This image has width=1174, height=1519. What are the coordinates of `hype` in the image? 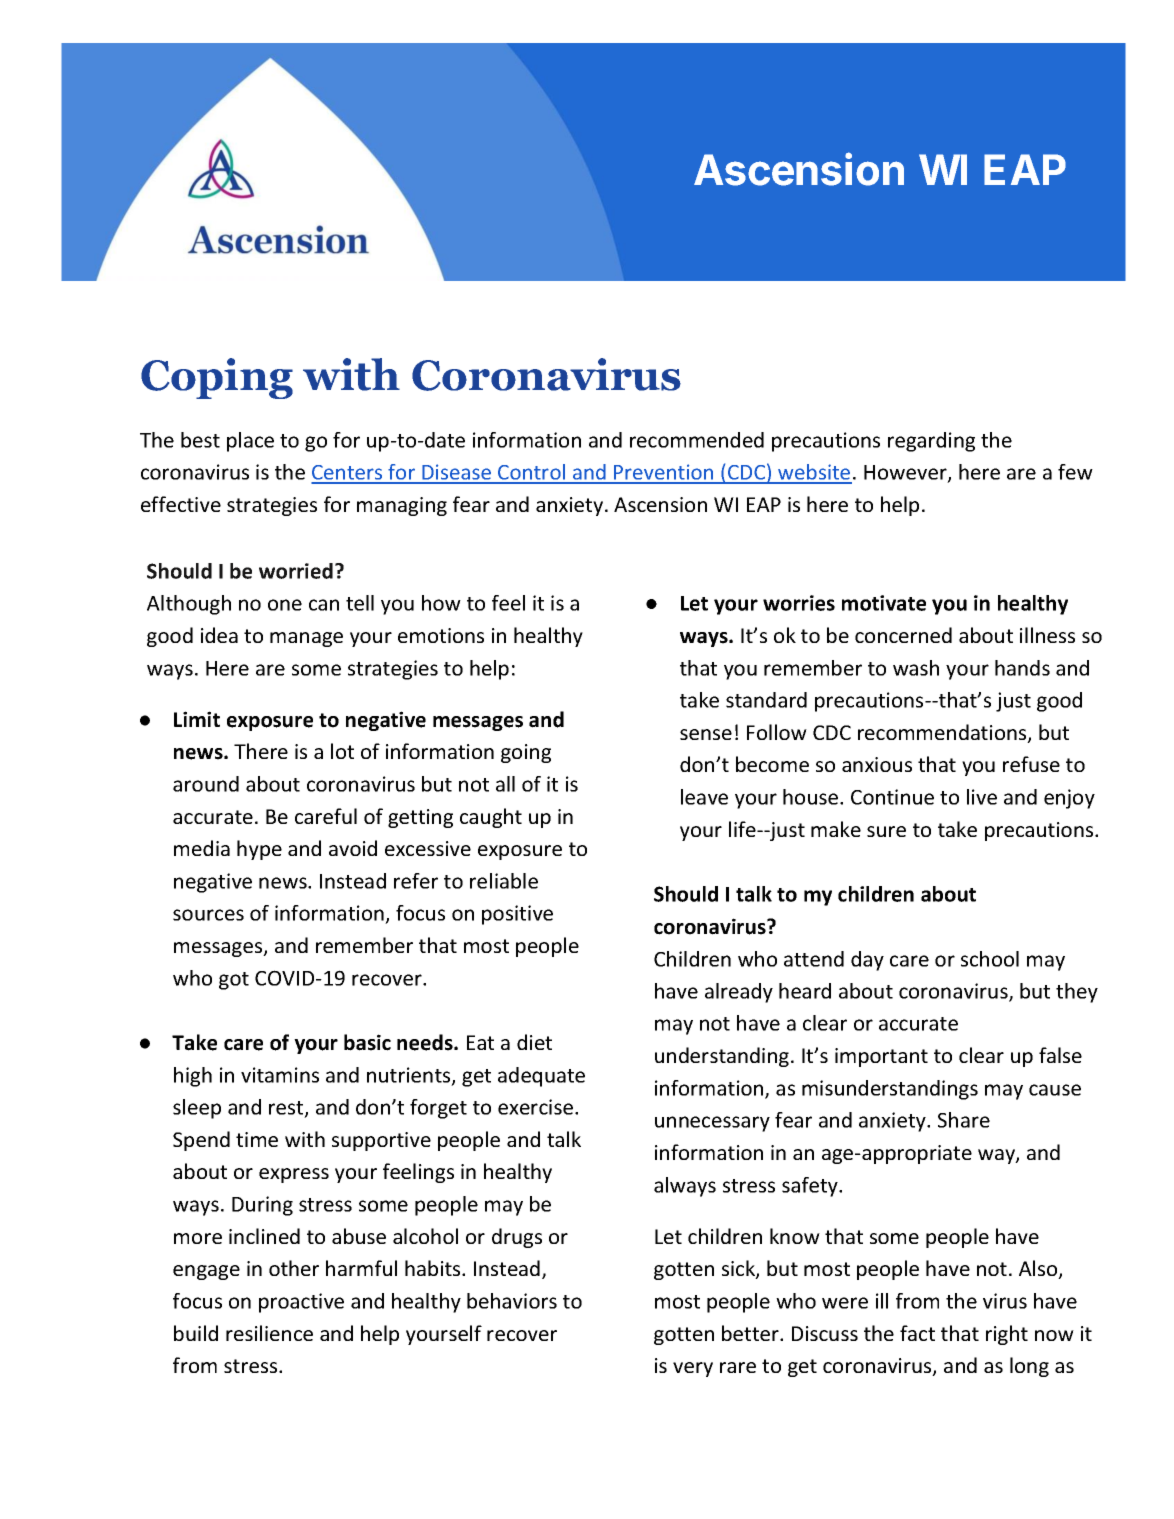 It's located at (259, 850).
